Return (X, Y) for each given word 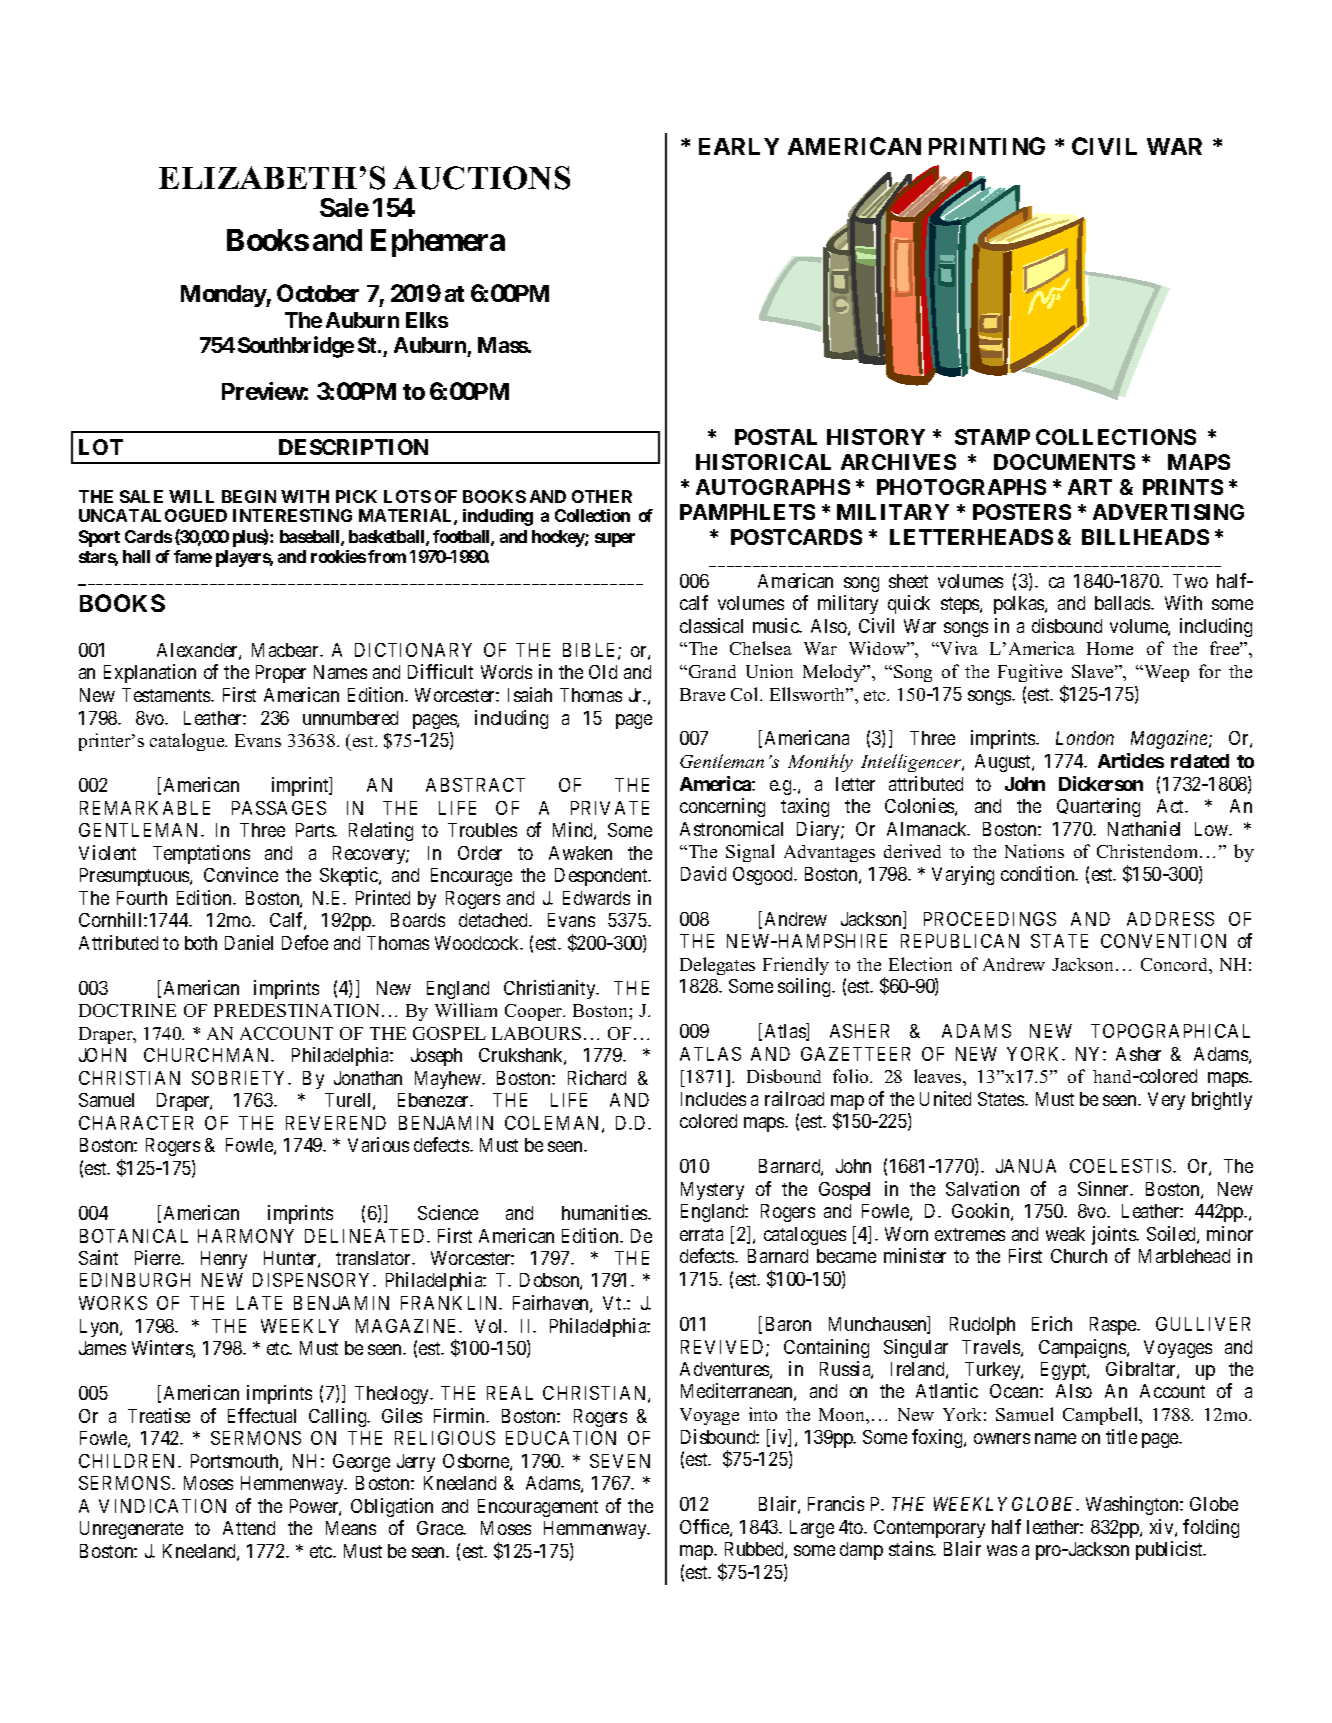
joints (1115, 1235)
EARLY (739, 146)
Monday (224, 296)
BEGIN (249, 496)
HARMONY (246, 1236)
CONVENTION (1163, 941)
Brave (702, 694)
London (1085, 738)
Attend (249, 1528)
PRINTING (987, 146)
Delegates (717, 966)
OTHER (602, 496)
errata (701, 1234)
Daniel (249, 942)
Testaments (167, 695)
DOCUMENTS (1064, 462)
